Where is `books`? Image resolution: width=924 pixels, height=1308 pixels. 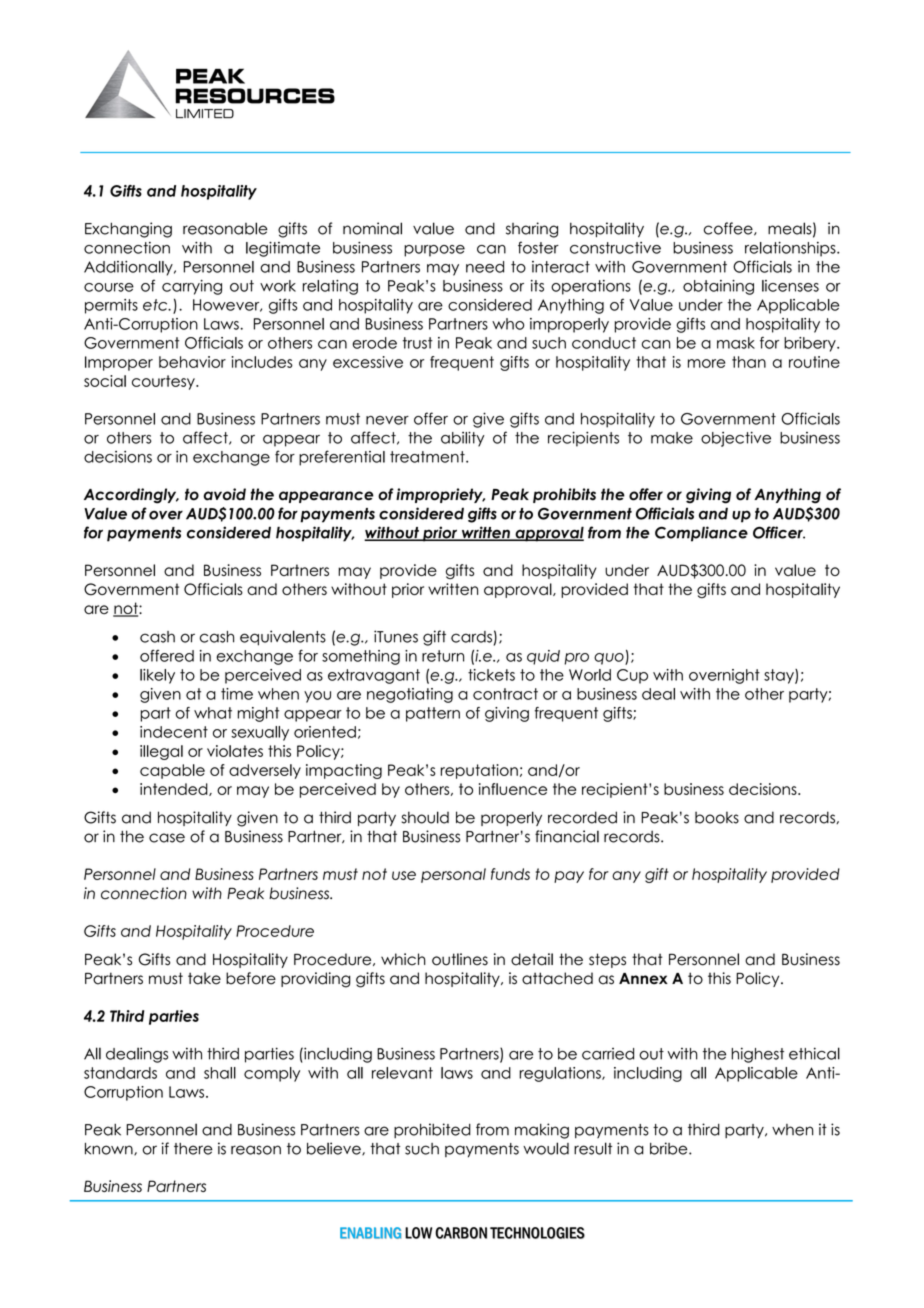 books is located at coordinates (717, 817).
